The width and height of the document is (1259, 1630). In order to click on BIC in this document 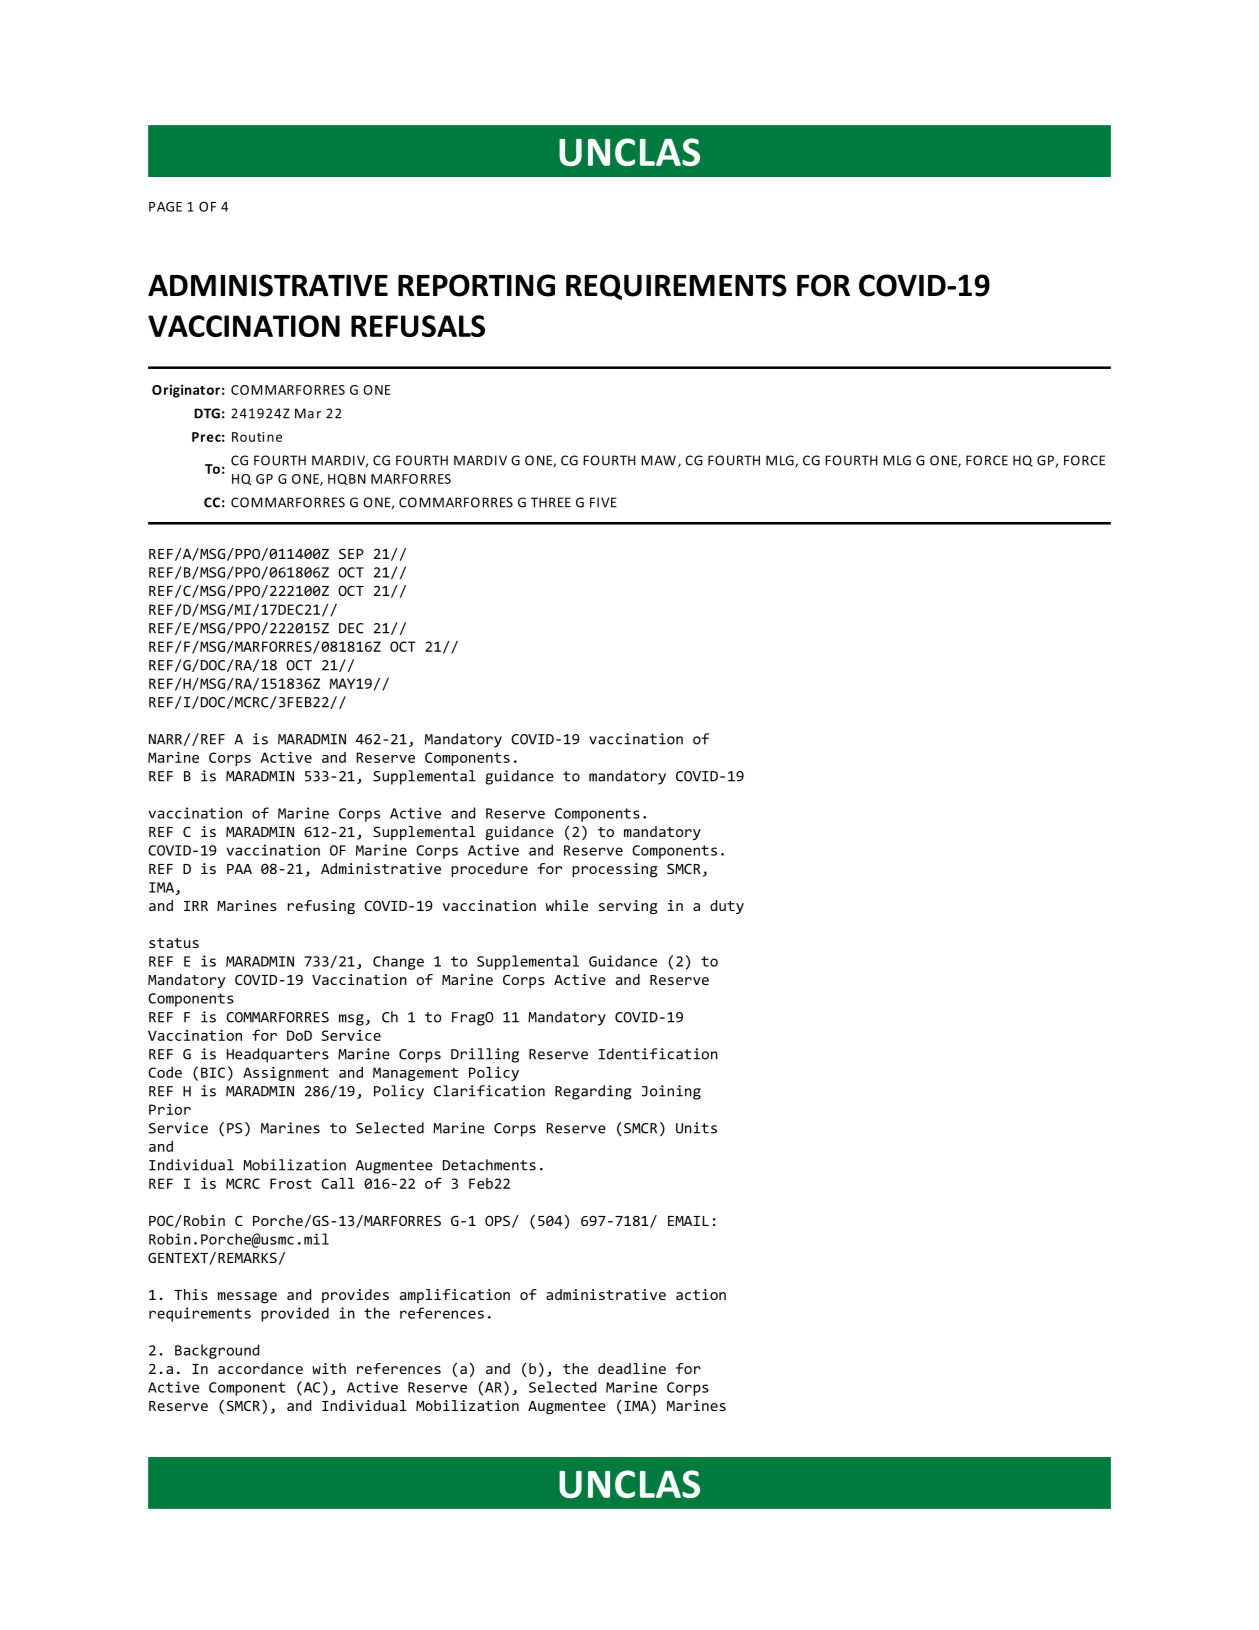, I will do `click(213, 1072)`.
